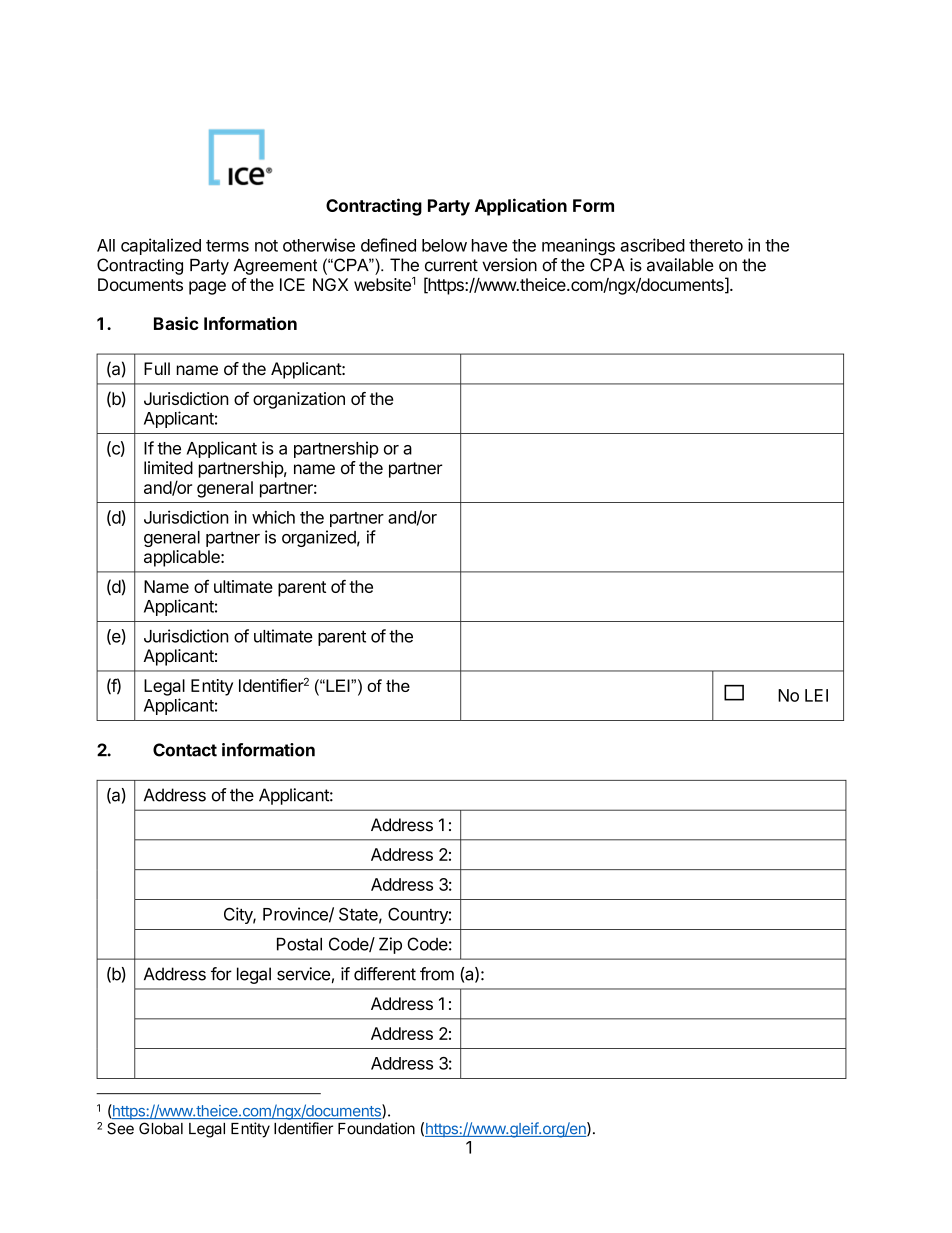 The width and height of the page is (952, 1233). Describe the element at coordinates (185, 750) in the page. I see `Contact` at that location.
